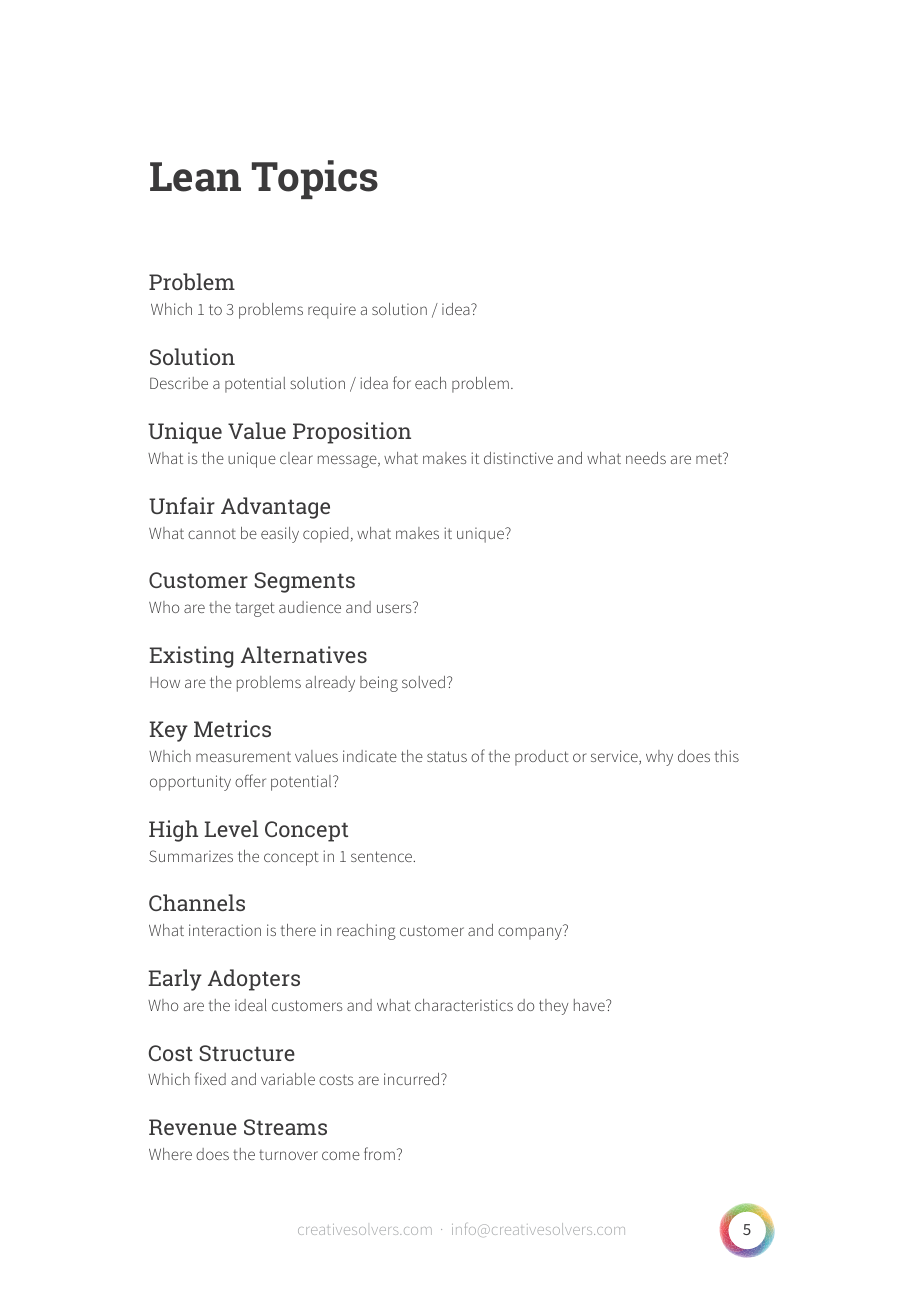 This screenshot has width=924, height=1308. Describe the element at coordinates (590, 1005) in the screenshot. I see `have` at that location.
